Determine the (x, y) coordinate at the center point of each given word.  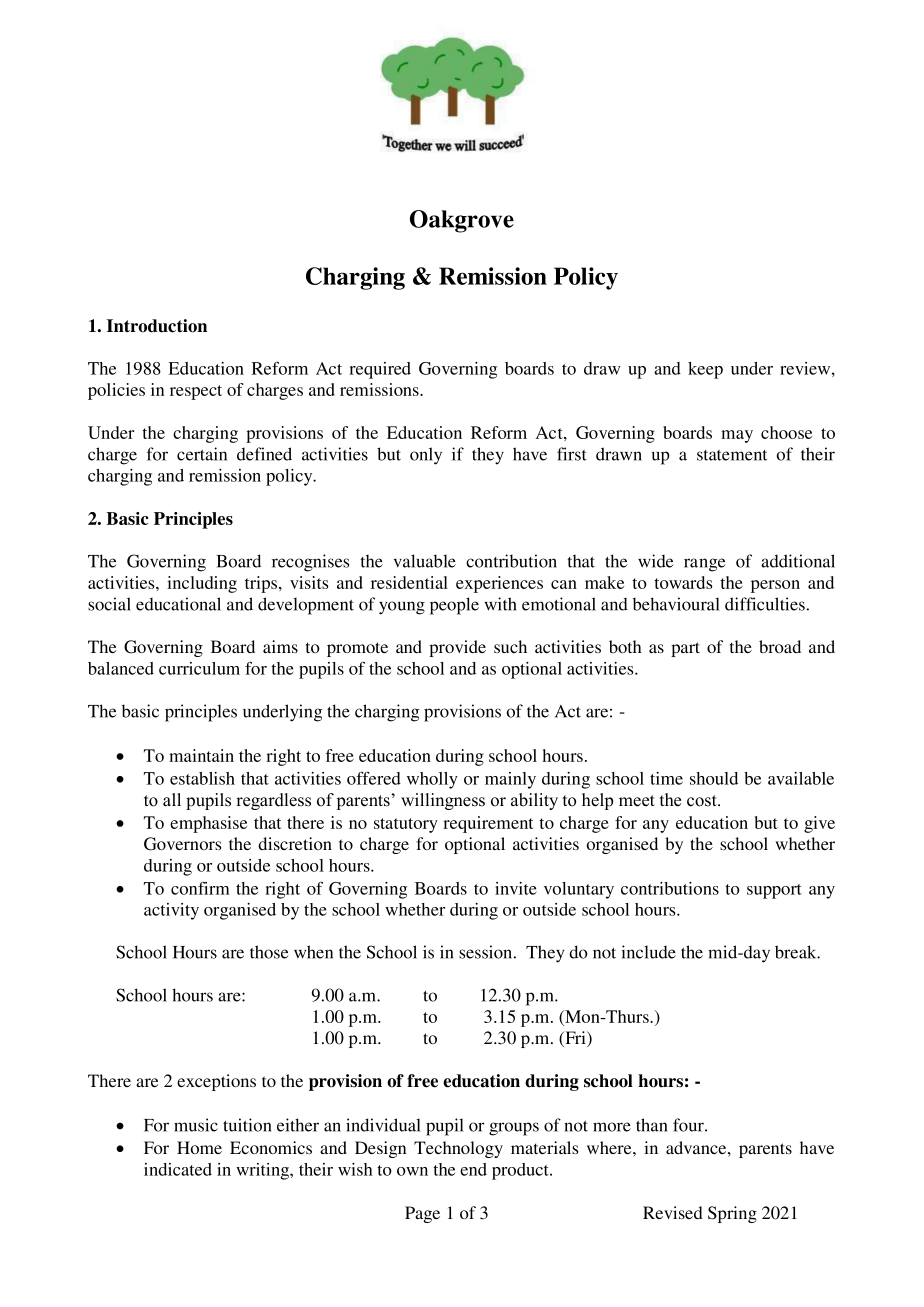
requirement (488, 824)
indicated (178, 1169)
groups (514, 1129)
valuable (425, 561)
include (648, 952)
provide (457, 648)
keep (705, 370)
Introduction (157, 326)
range (704, 565)
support (774, 891)
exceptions (216, 1082)
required (380, 370)
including (202, 584)
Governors (182, 844)
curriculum (199, 668)
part (685, 649)
